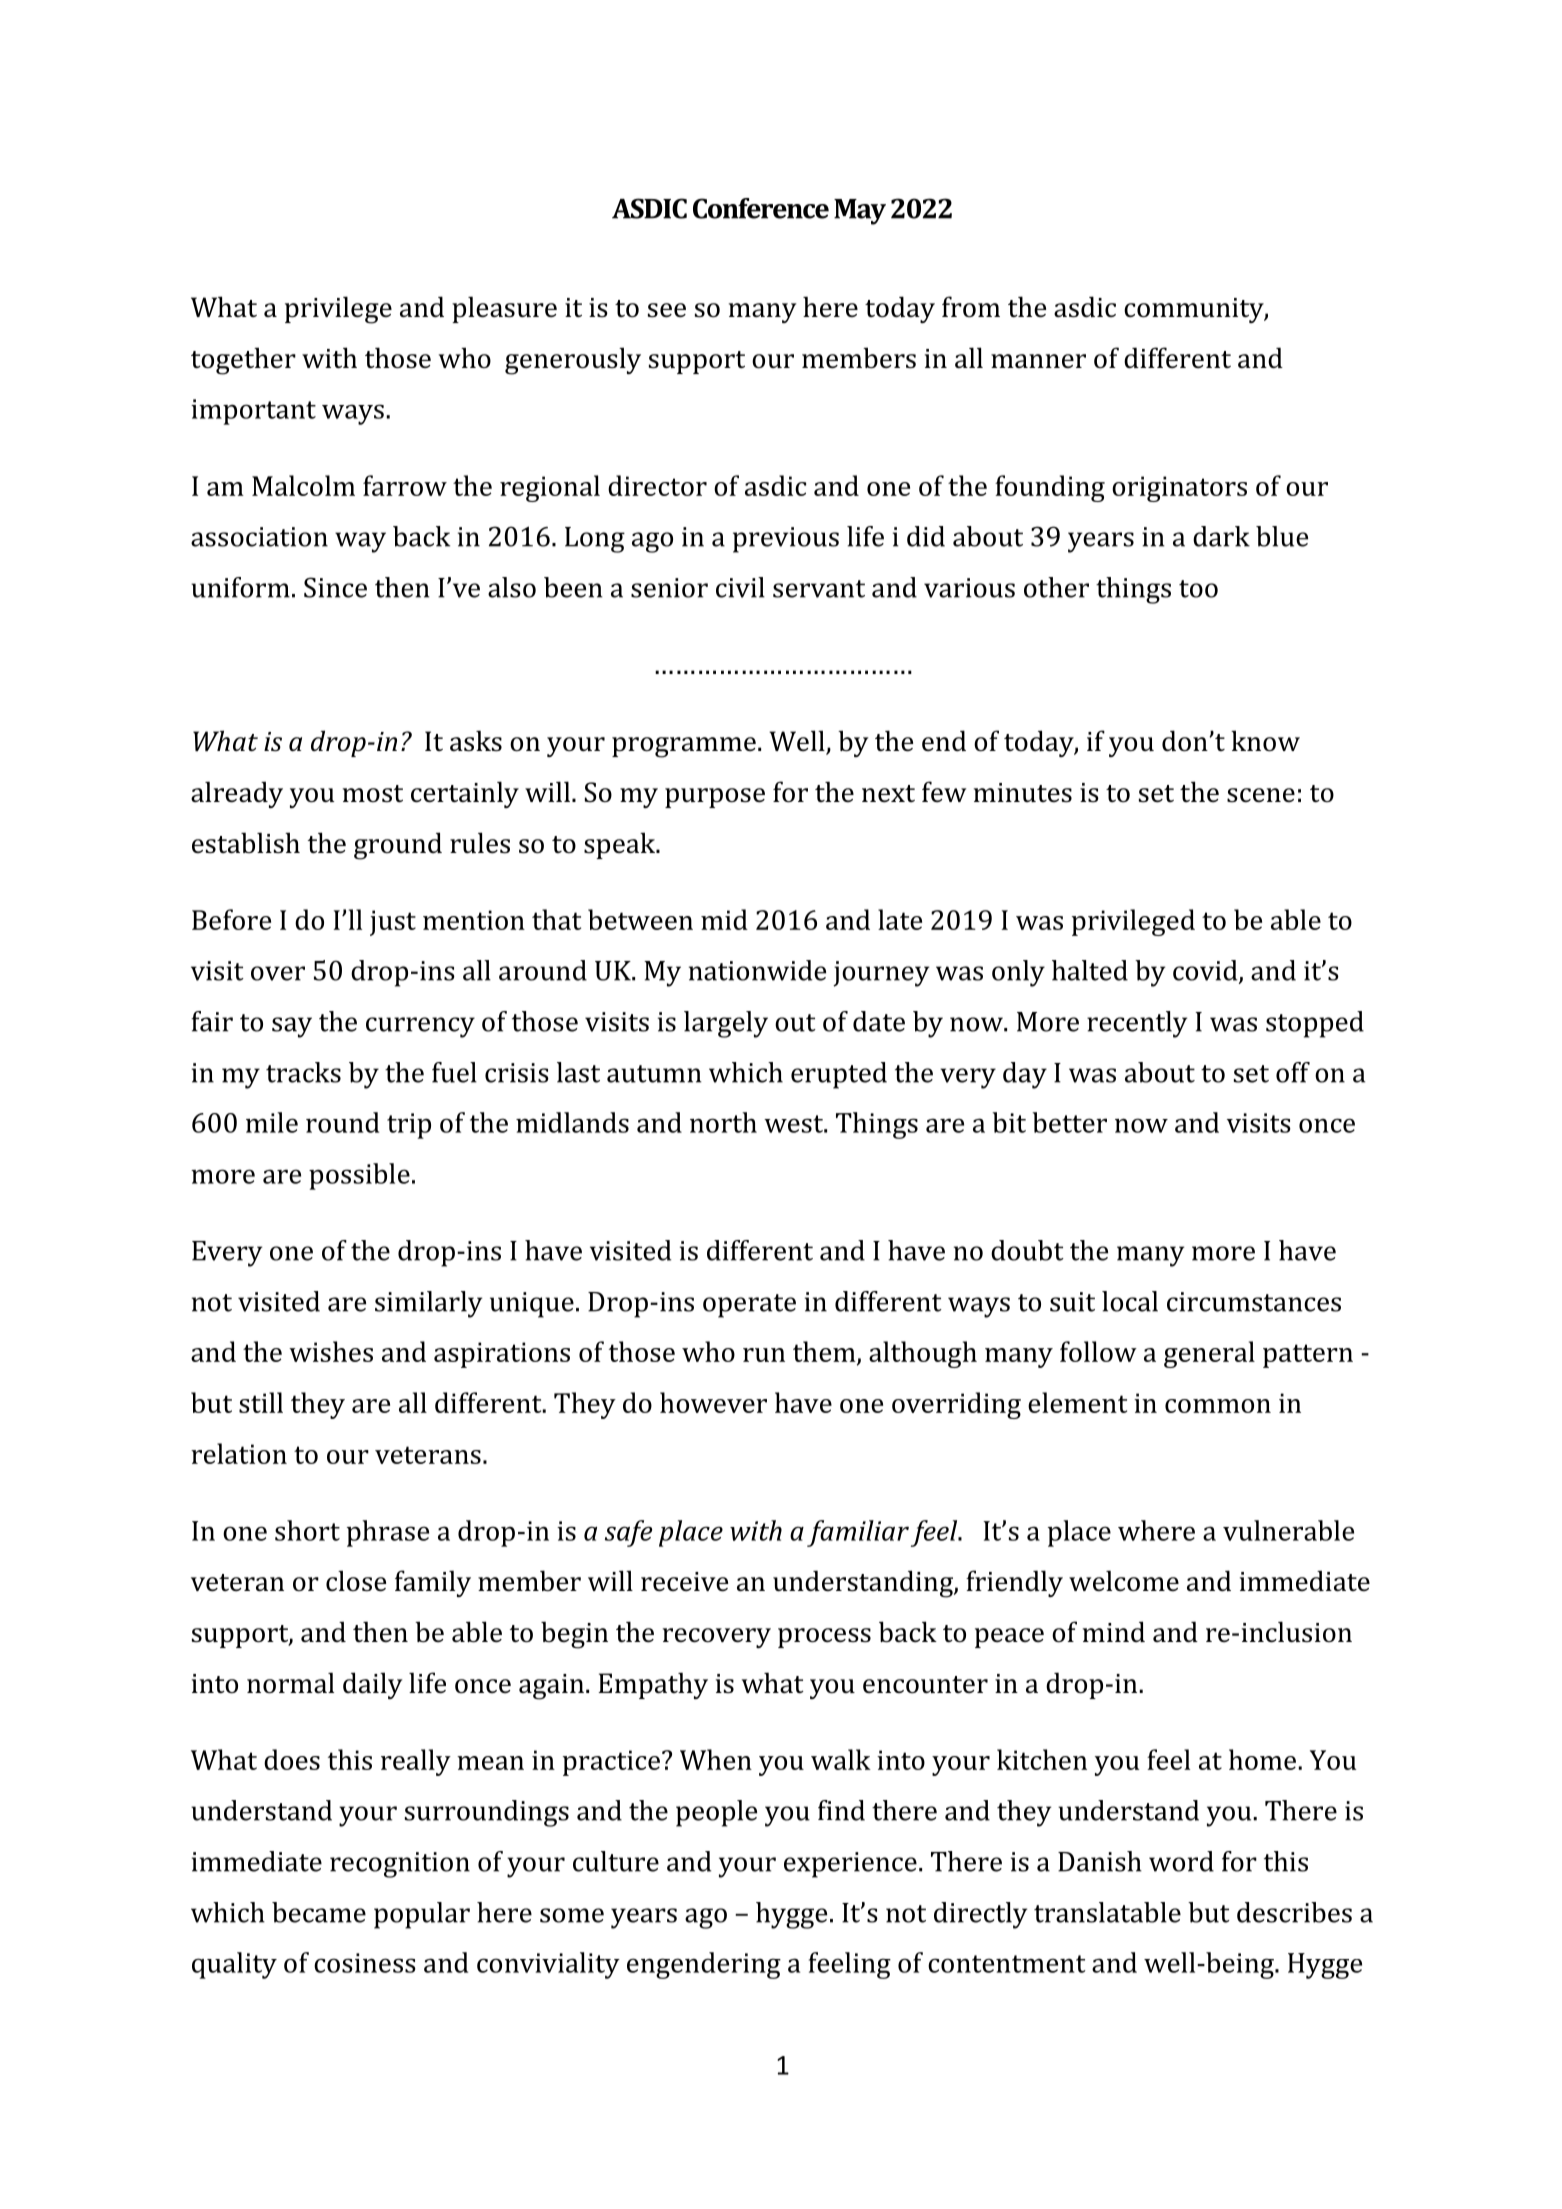 The image size is (1562, 2209). What do you see at coordinates (1181, 1861) in the screenshot?
I see `word` at bounding box center [1181, 1861].
